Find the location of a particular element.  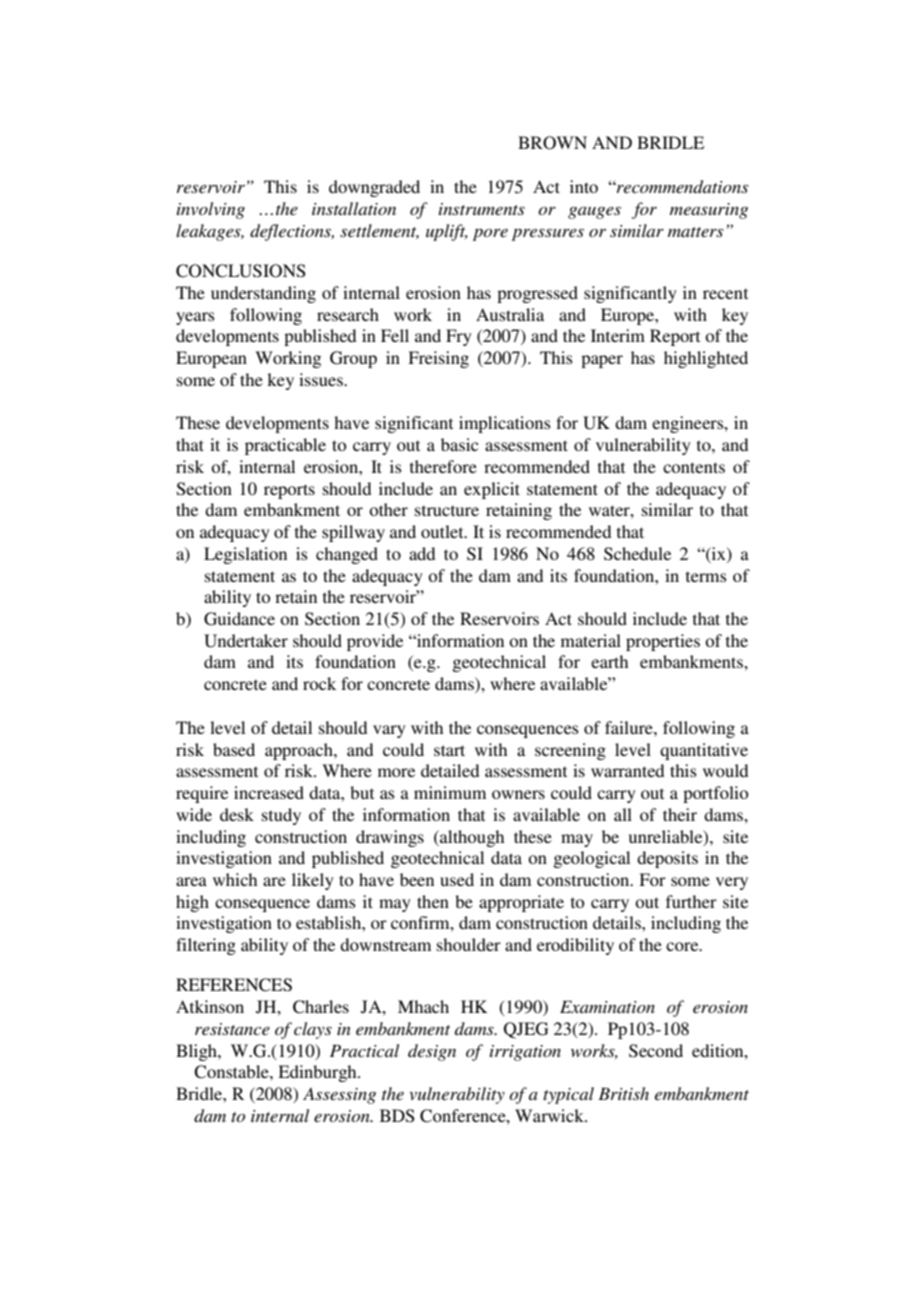

contents is located at coordinates (694, 467).
